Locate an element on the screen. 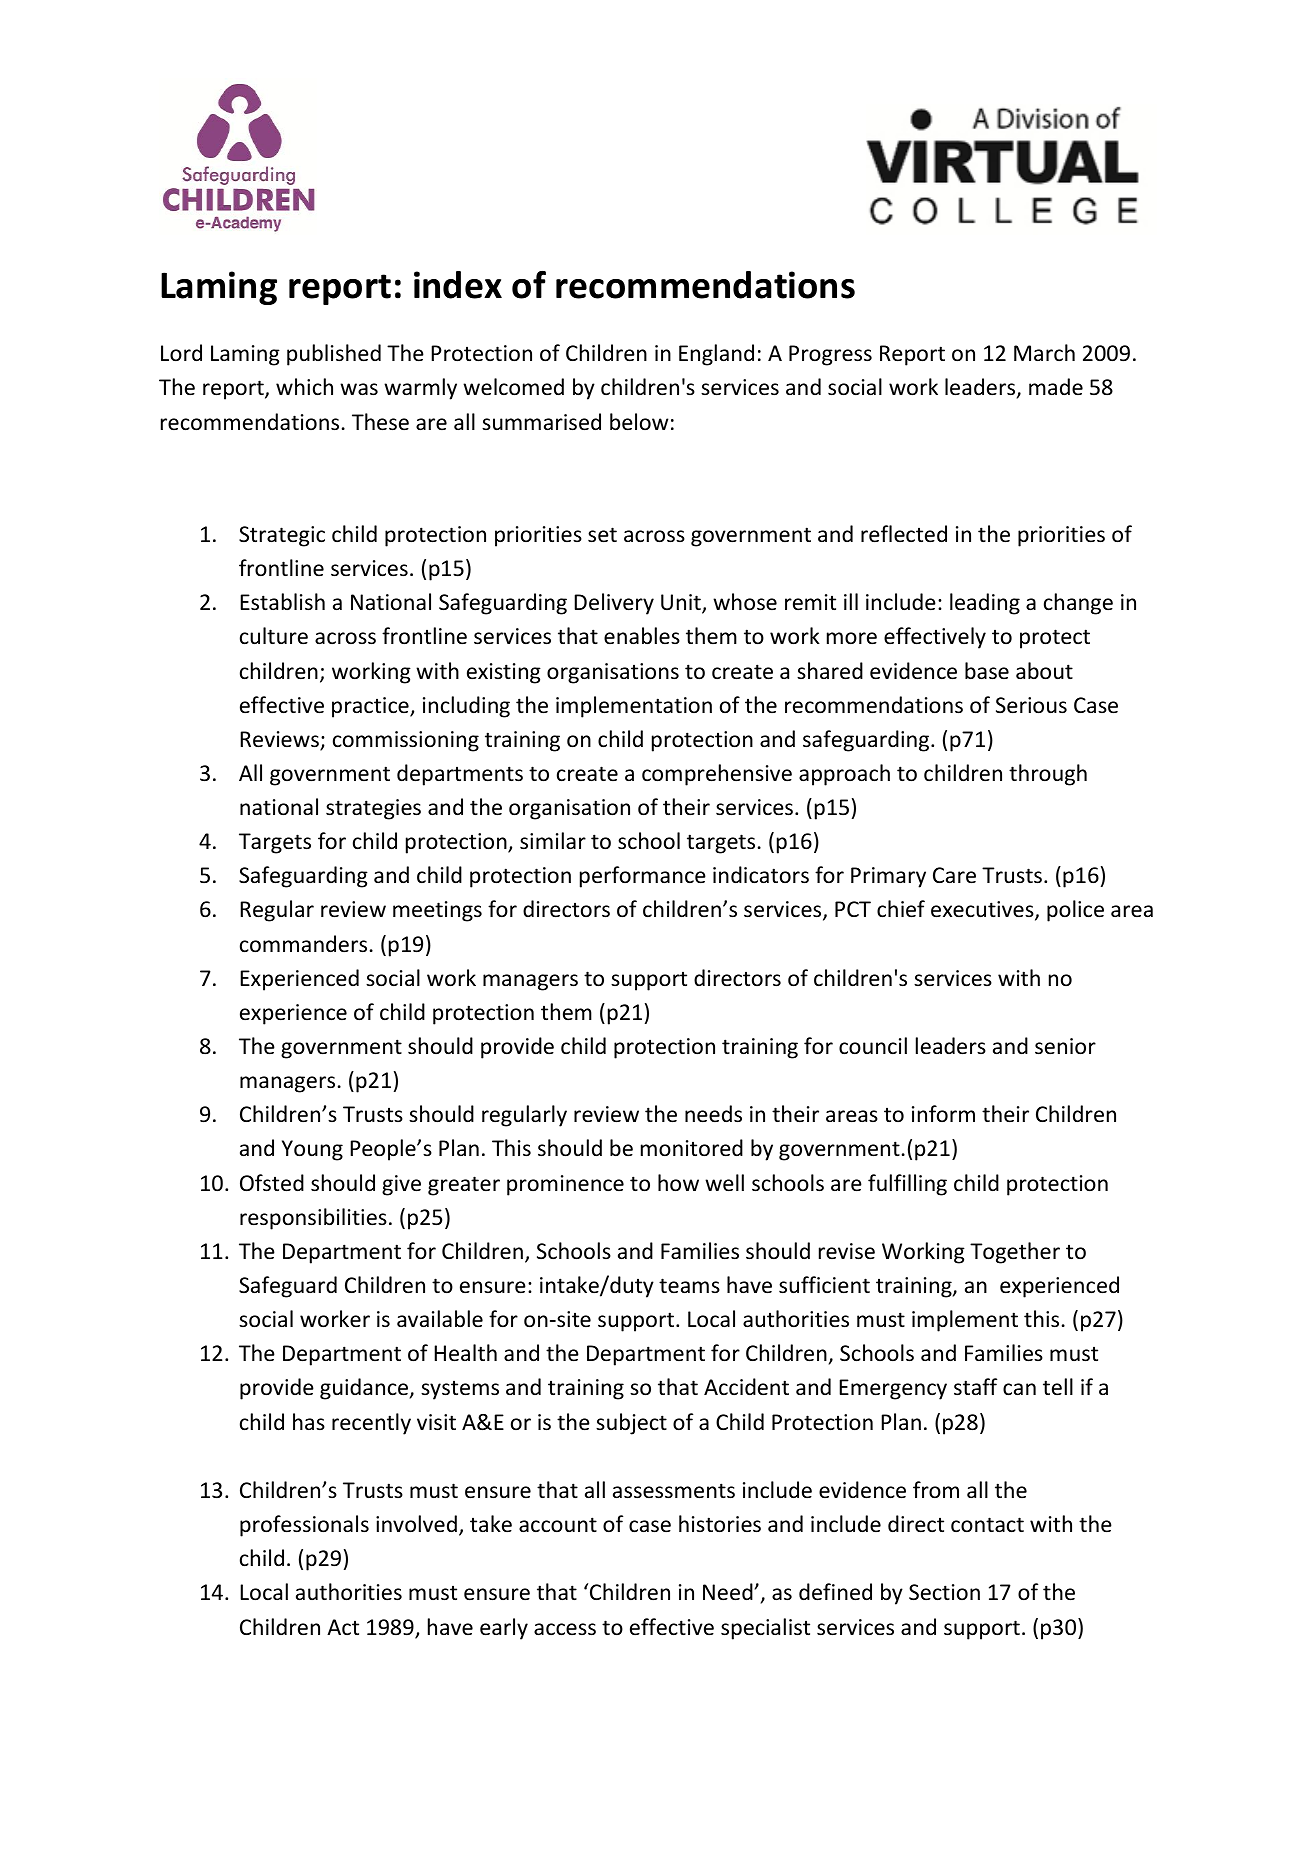  professionals is located at coordinates (304, 1526).
